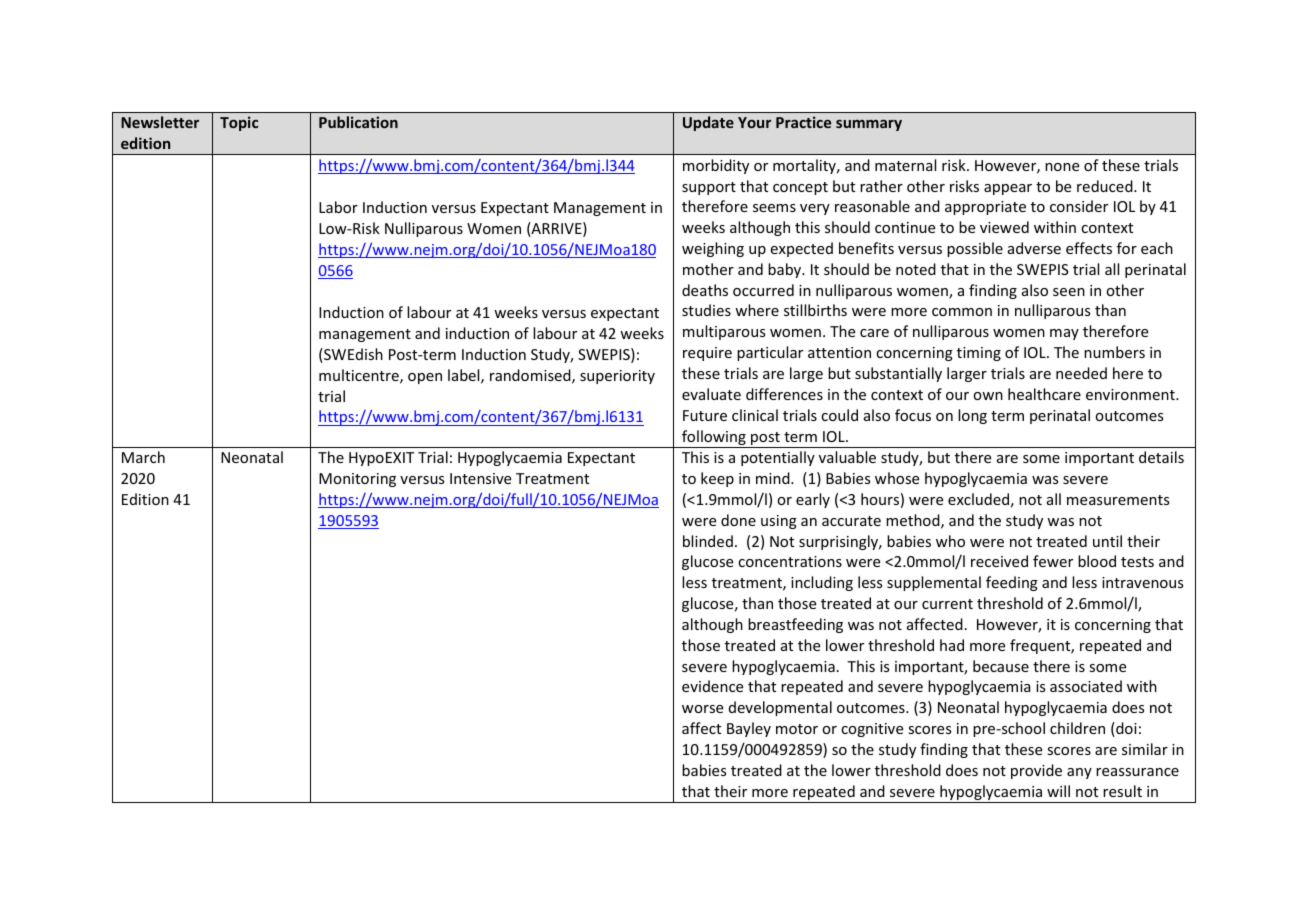 The height and width of the screenshot is (924, 1308). What do you see at coordinates (239, 123) in the screenshot?
I see `Topic` at bounding box center [239, 123].
